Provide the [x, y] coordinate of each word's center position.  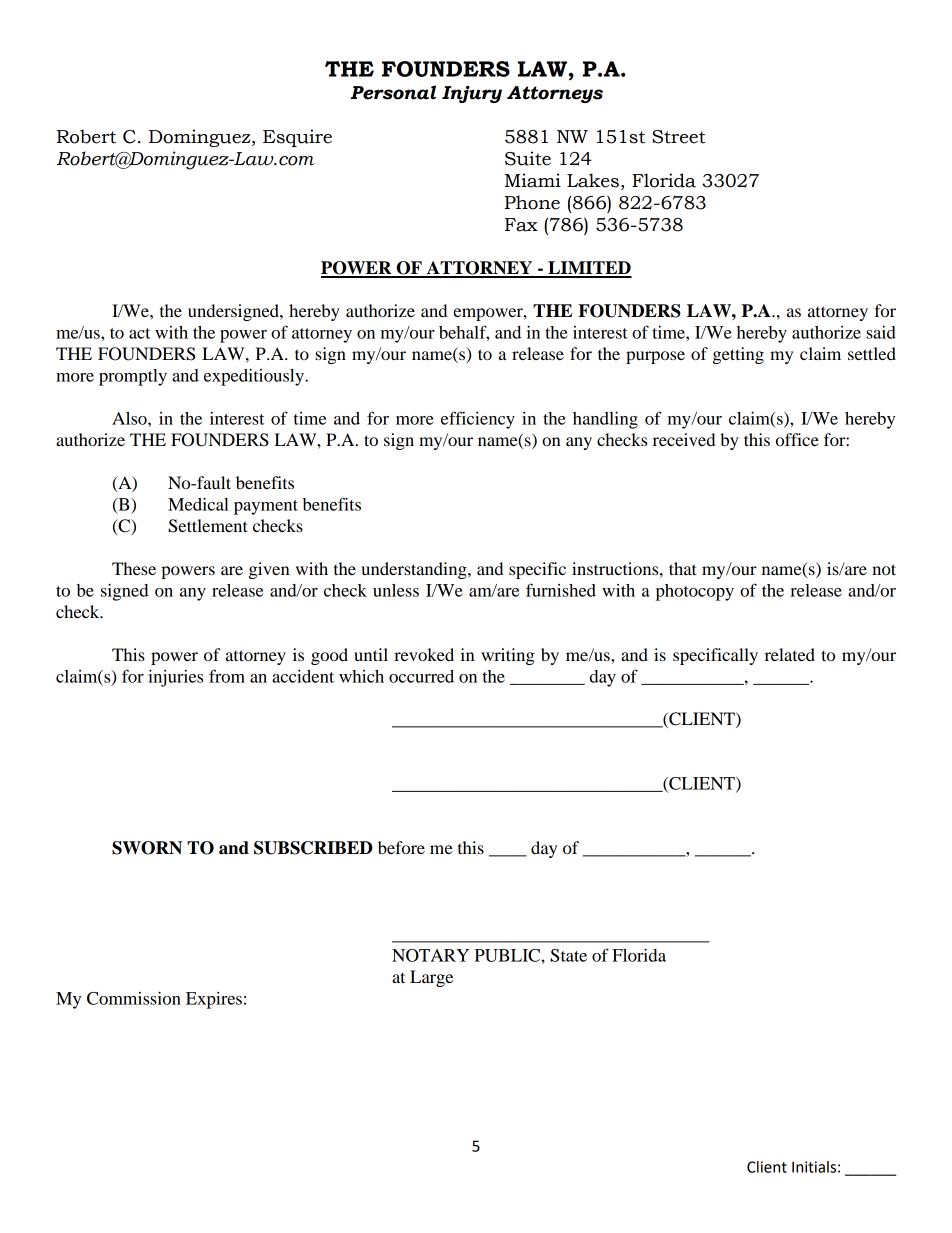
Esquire [297, 138]
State [568, 955]
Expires [214, 1000]
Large [431, 978]
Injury [472, 94]
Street [679, 137]
